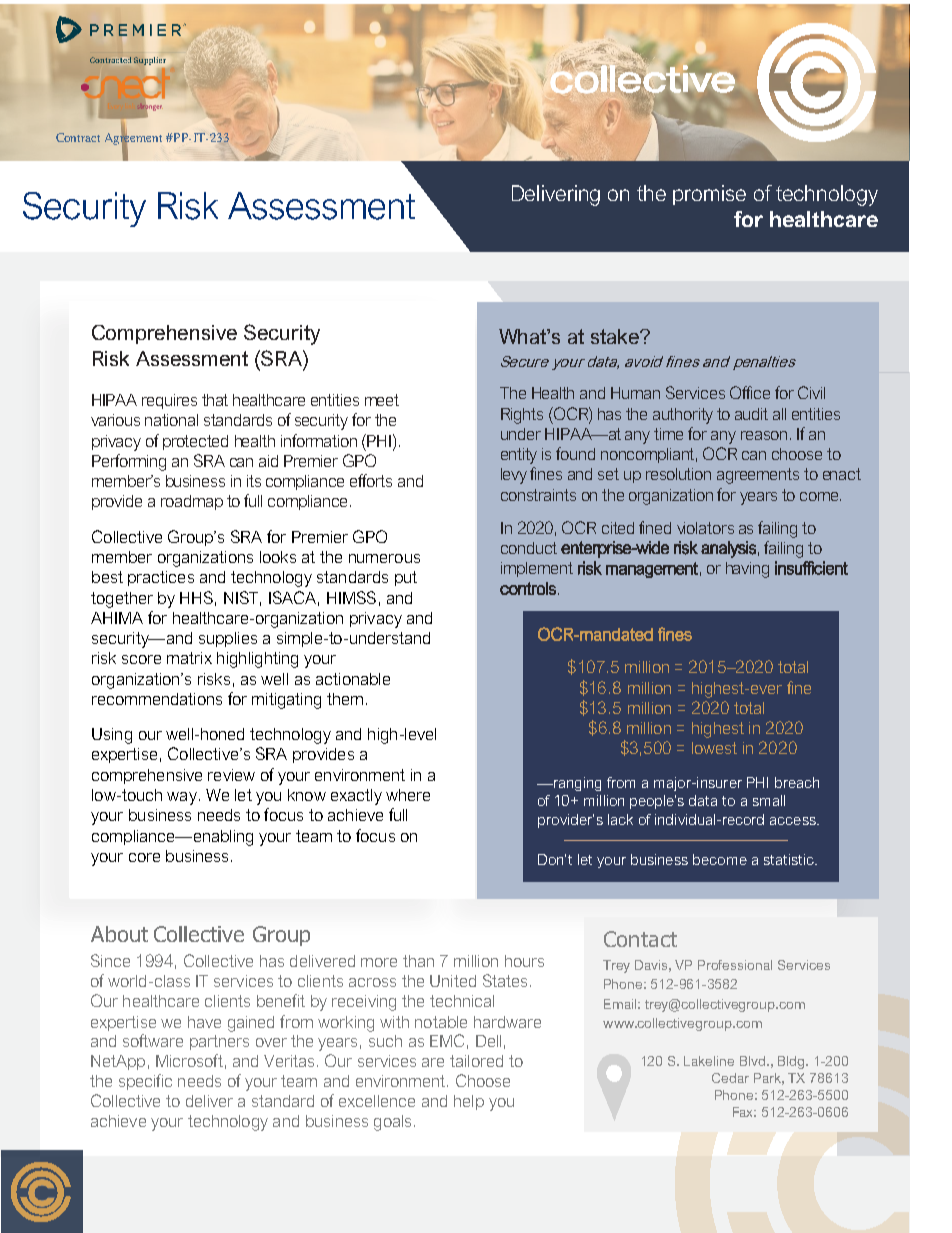 The width and height of the screenshot is (952, 1233). I want to click on having, so click(747, 570).
